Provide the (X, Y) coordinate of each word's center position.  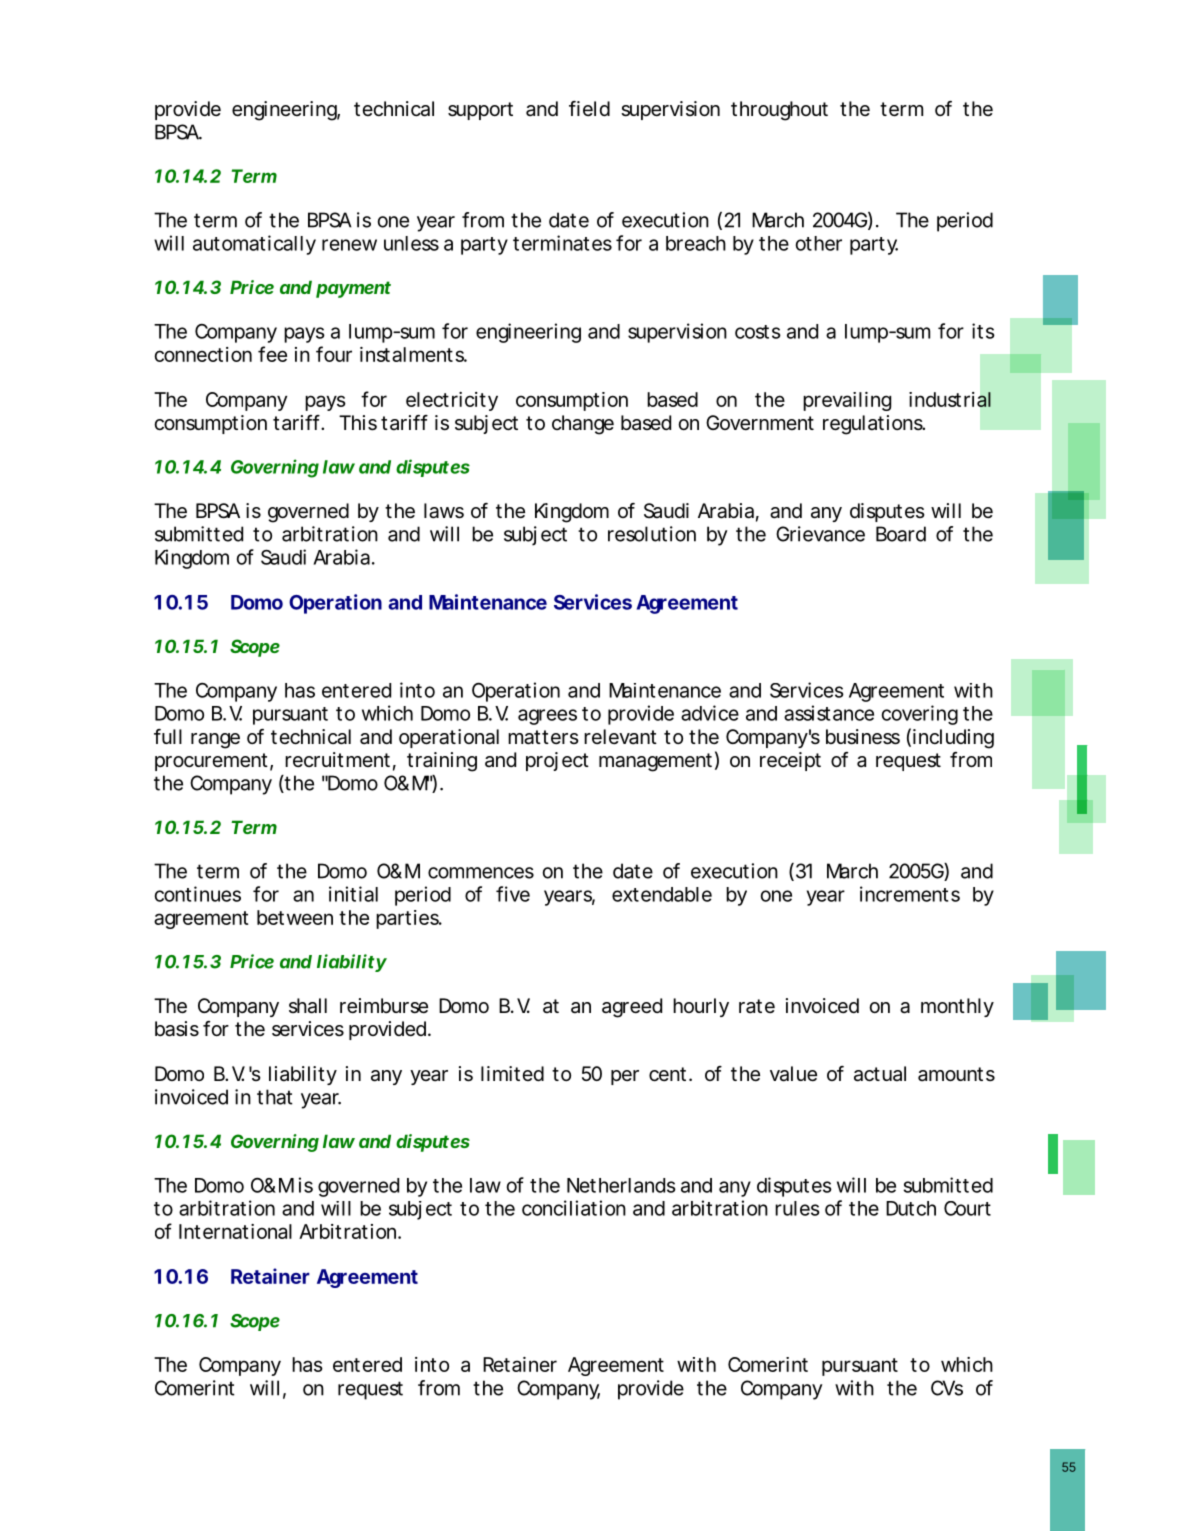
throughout (779, 111)
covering (920, 715)
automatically (254, 245)
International (235, 1231)
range (215, 741)
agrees (547, 717)
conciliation (574, 1208)
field (589, 108)
